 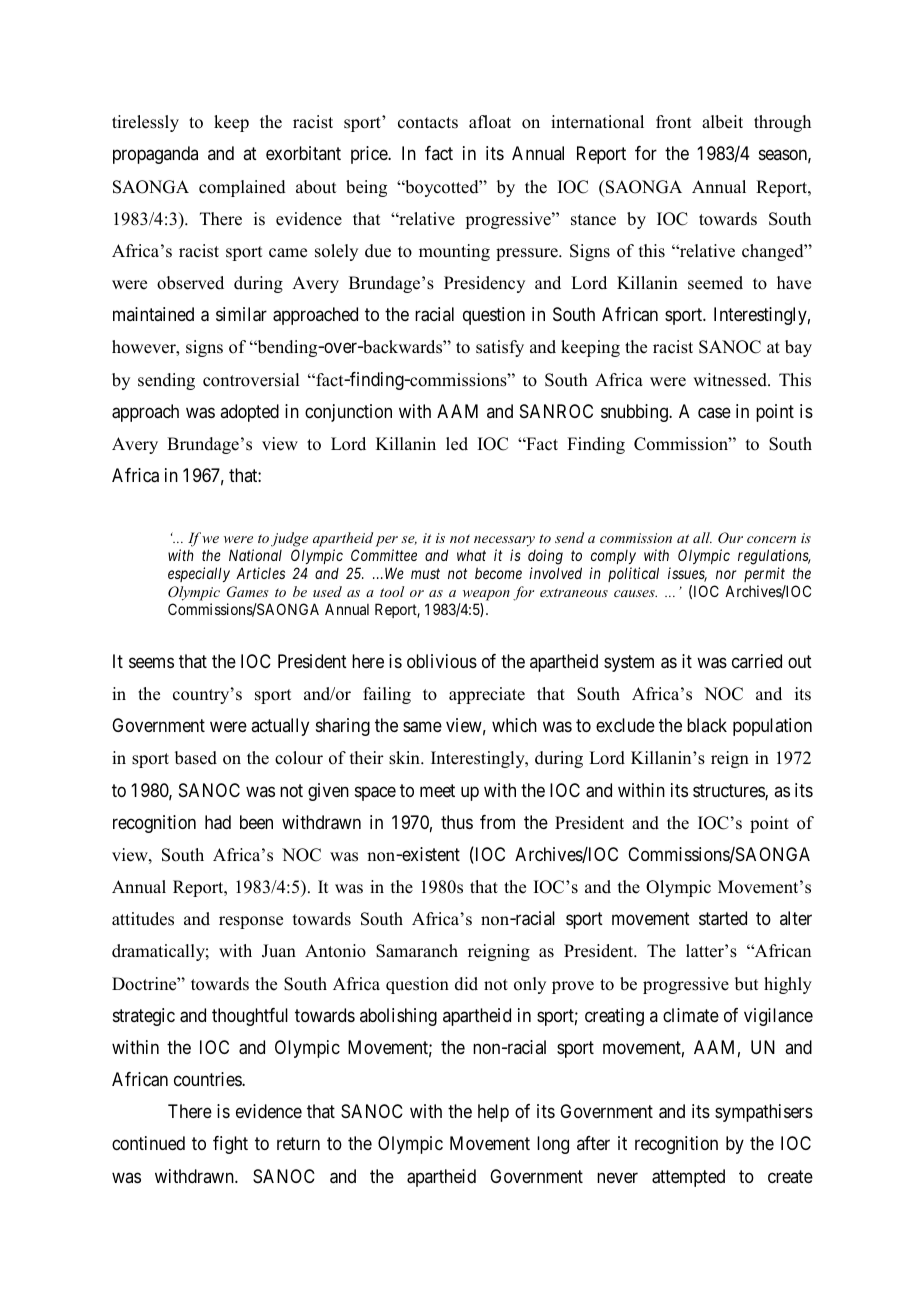 What do you see at coordinates (249, 413) in the screenshot?
I see `adopted` at bounding box center [249, 413].
